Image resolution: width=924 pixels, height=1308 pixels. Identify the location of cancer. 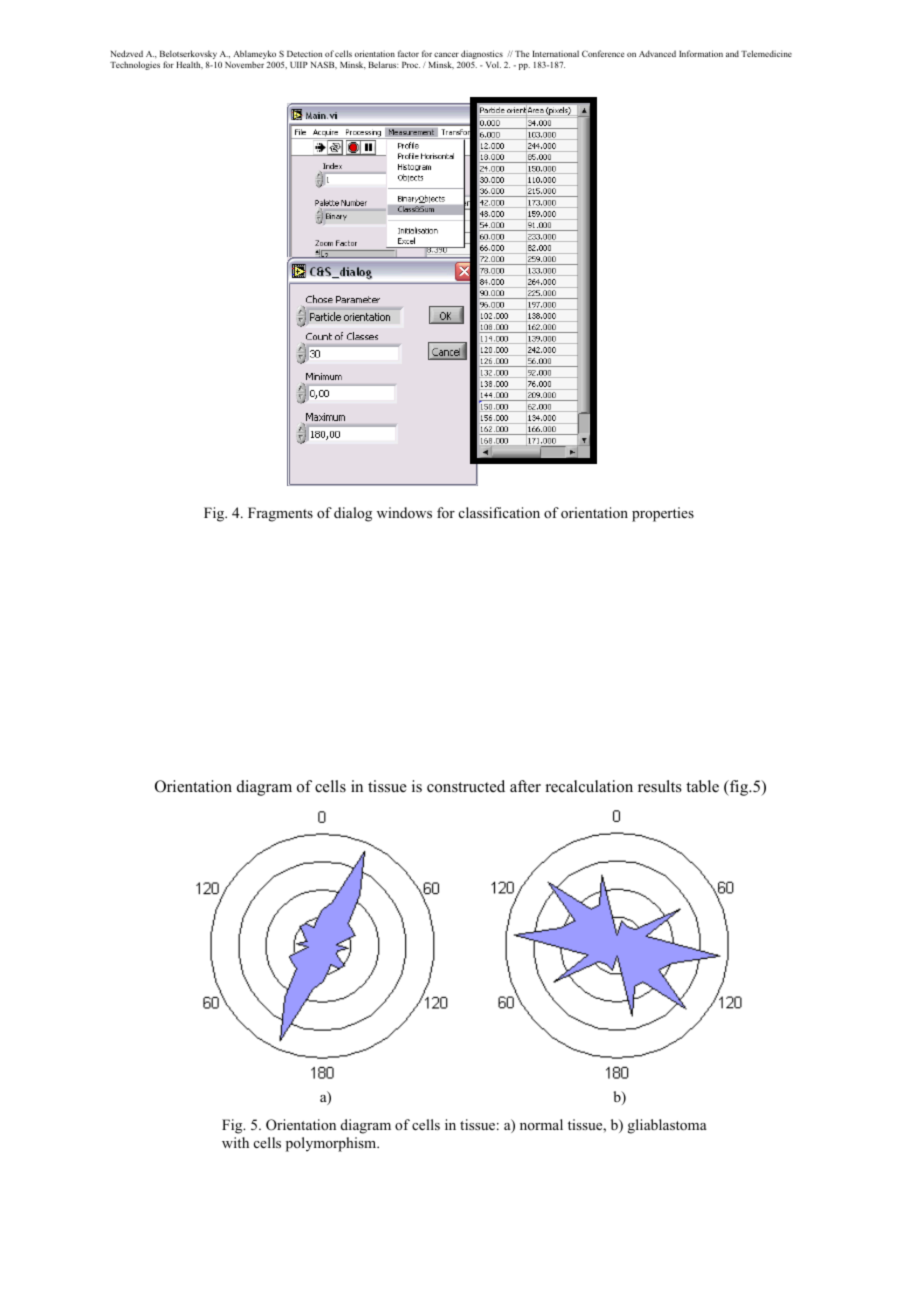
(446, 54).
